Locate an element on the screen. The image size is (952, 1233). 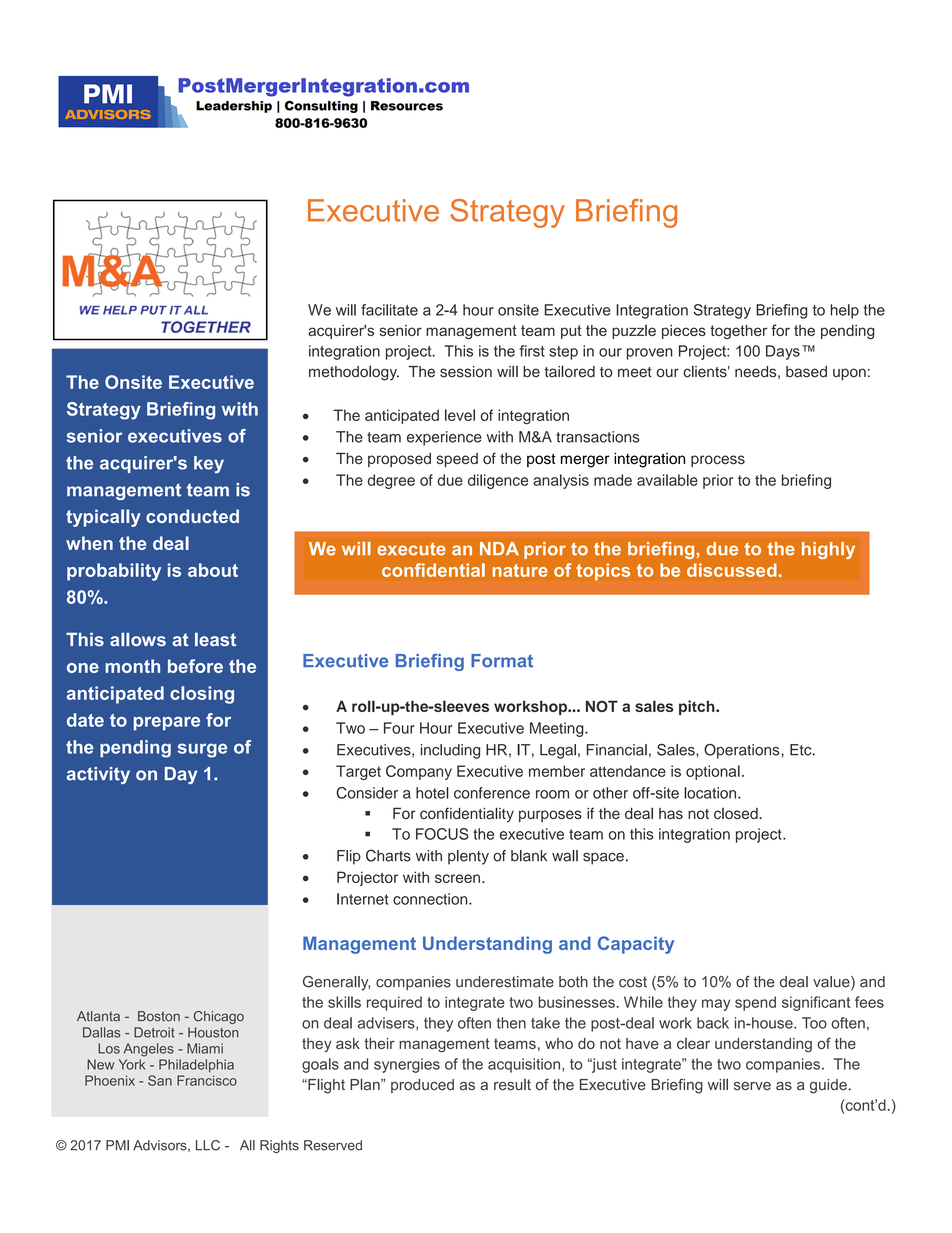
including is located at coordinates (450, 751).
